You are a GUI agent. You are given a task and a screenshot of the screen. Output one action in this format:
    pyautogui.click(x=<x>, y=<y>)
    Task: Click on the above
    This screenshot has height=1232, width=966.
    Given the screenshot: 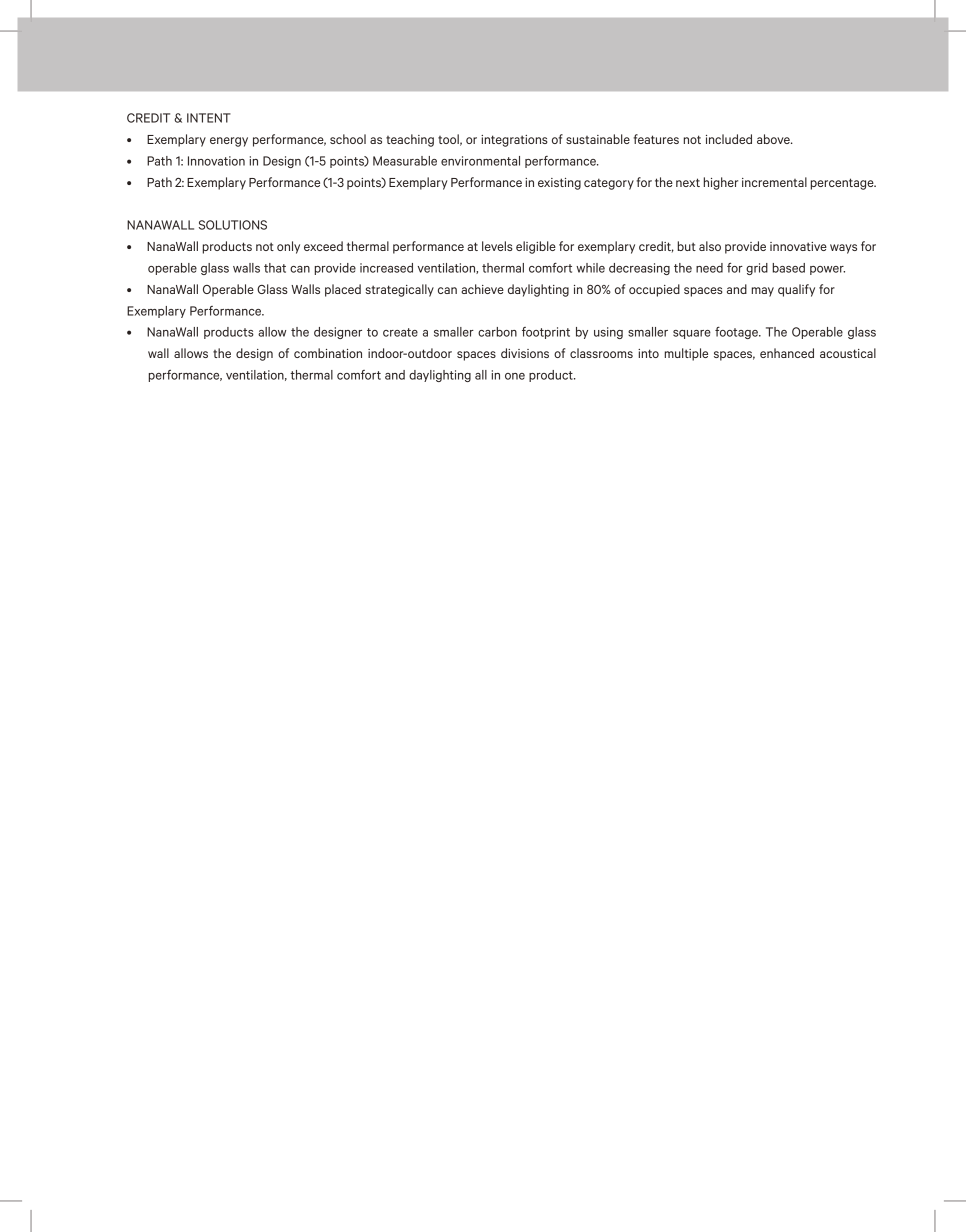 What is the action you would take?
    pyautogui.click(x=774, y=139)
